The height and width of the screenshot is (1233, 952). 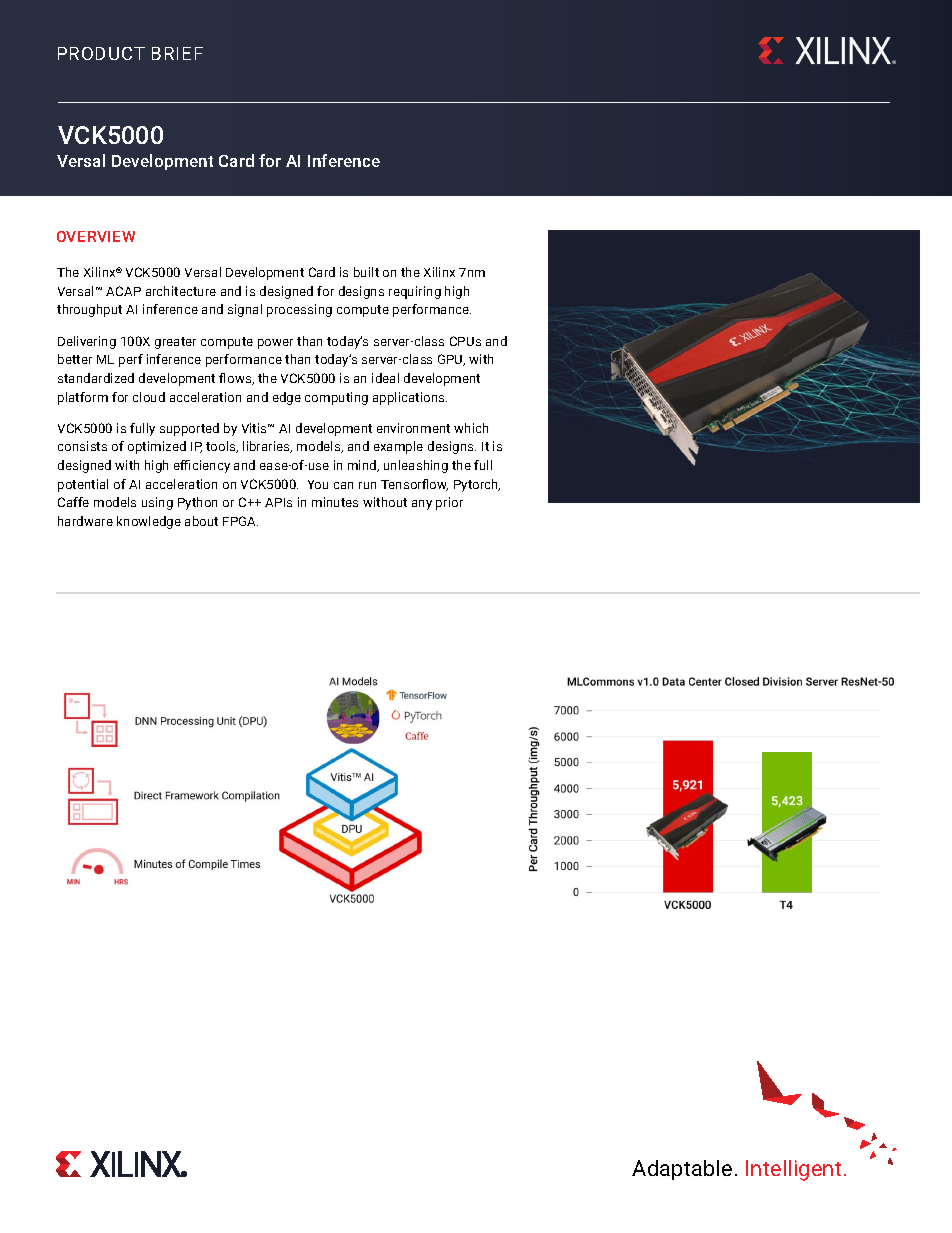 What do you see at coordinates (449, 503) in the screenshot?
I see `prior` at bounding box center [449, 503].
